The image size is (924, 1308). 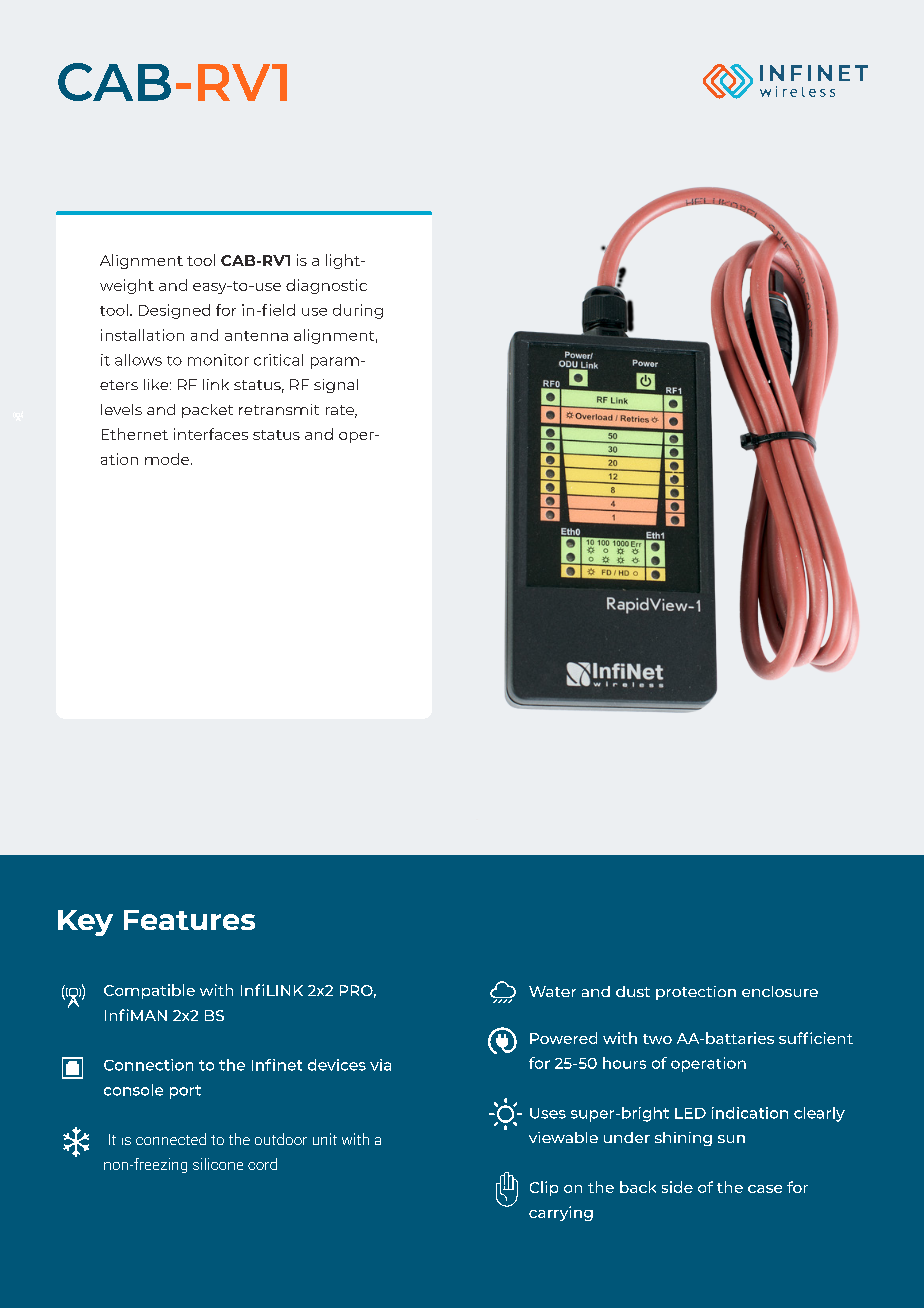 I want to click on Designed, so click(x=174, y=311).
